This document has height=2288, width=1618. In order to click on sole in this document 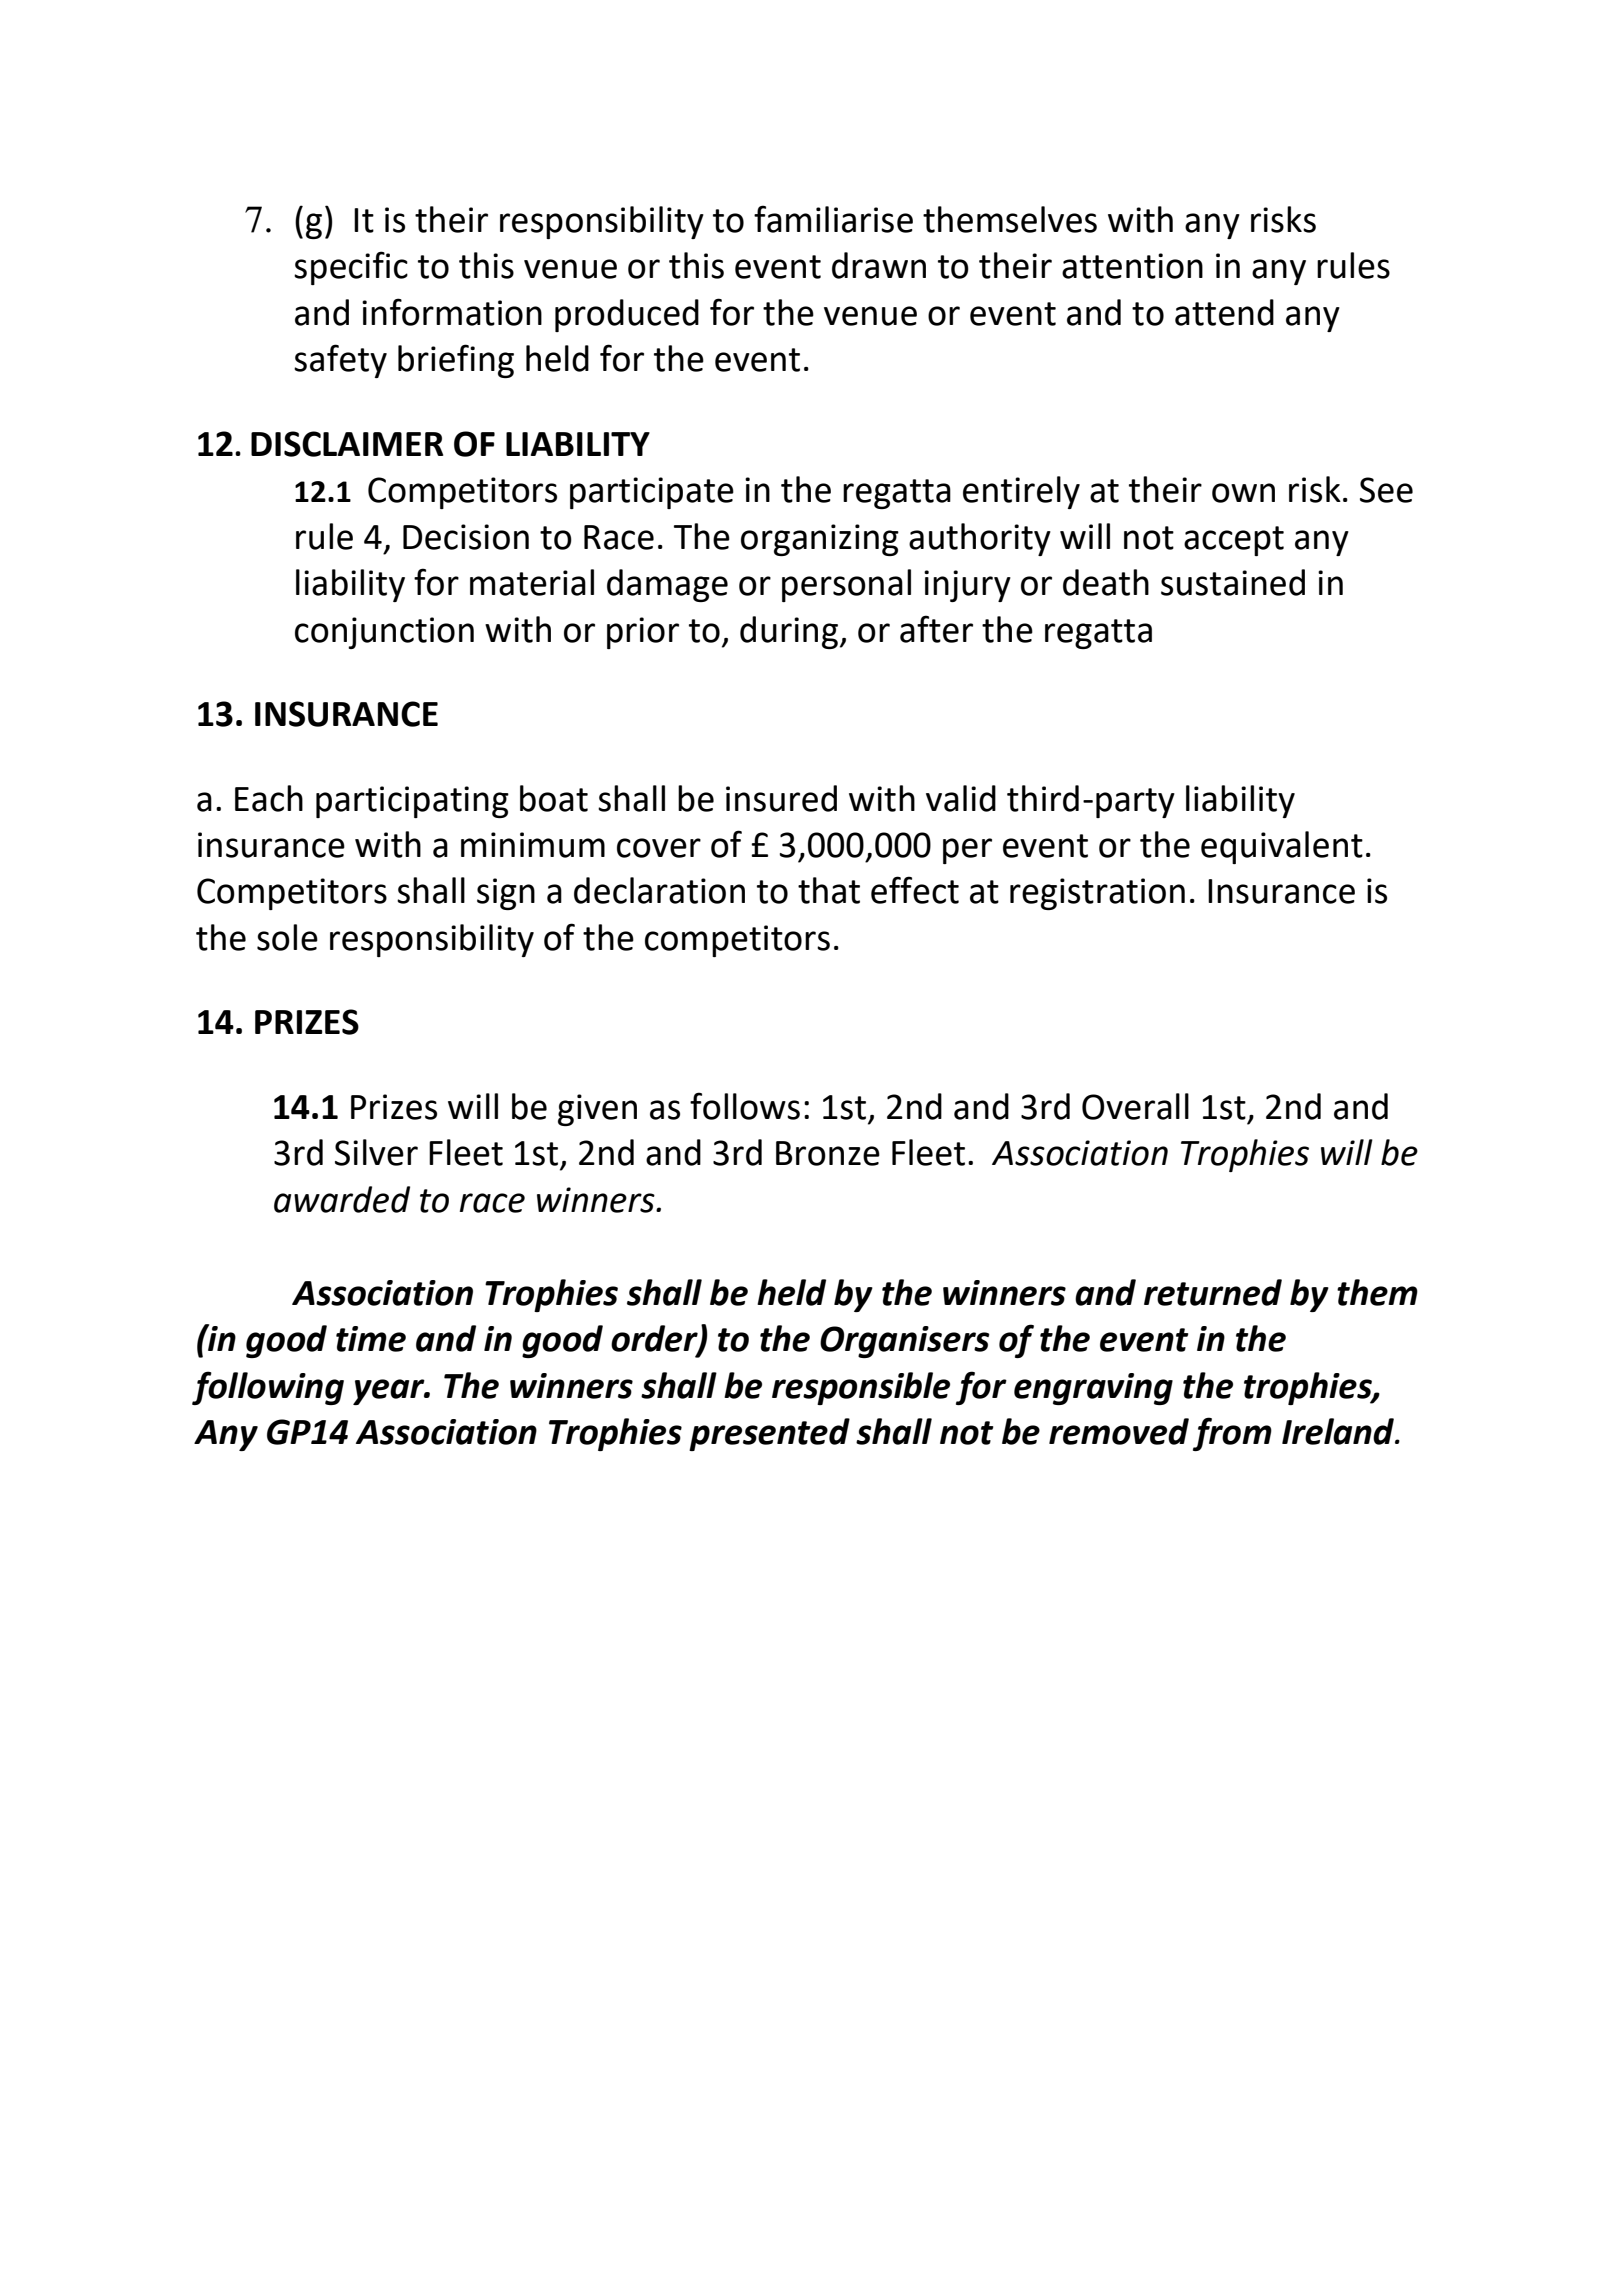, I will do `click(287, 937)`.
